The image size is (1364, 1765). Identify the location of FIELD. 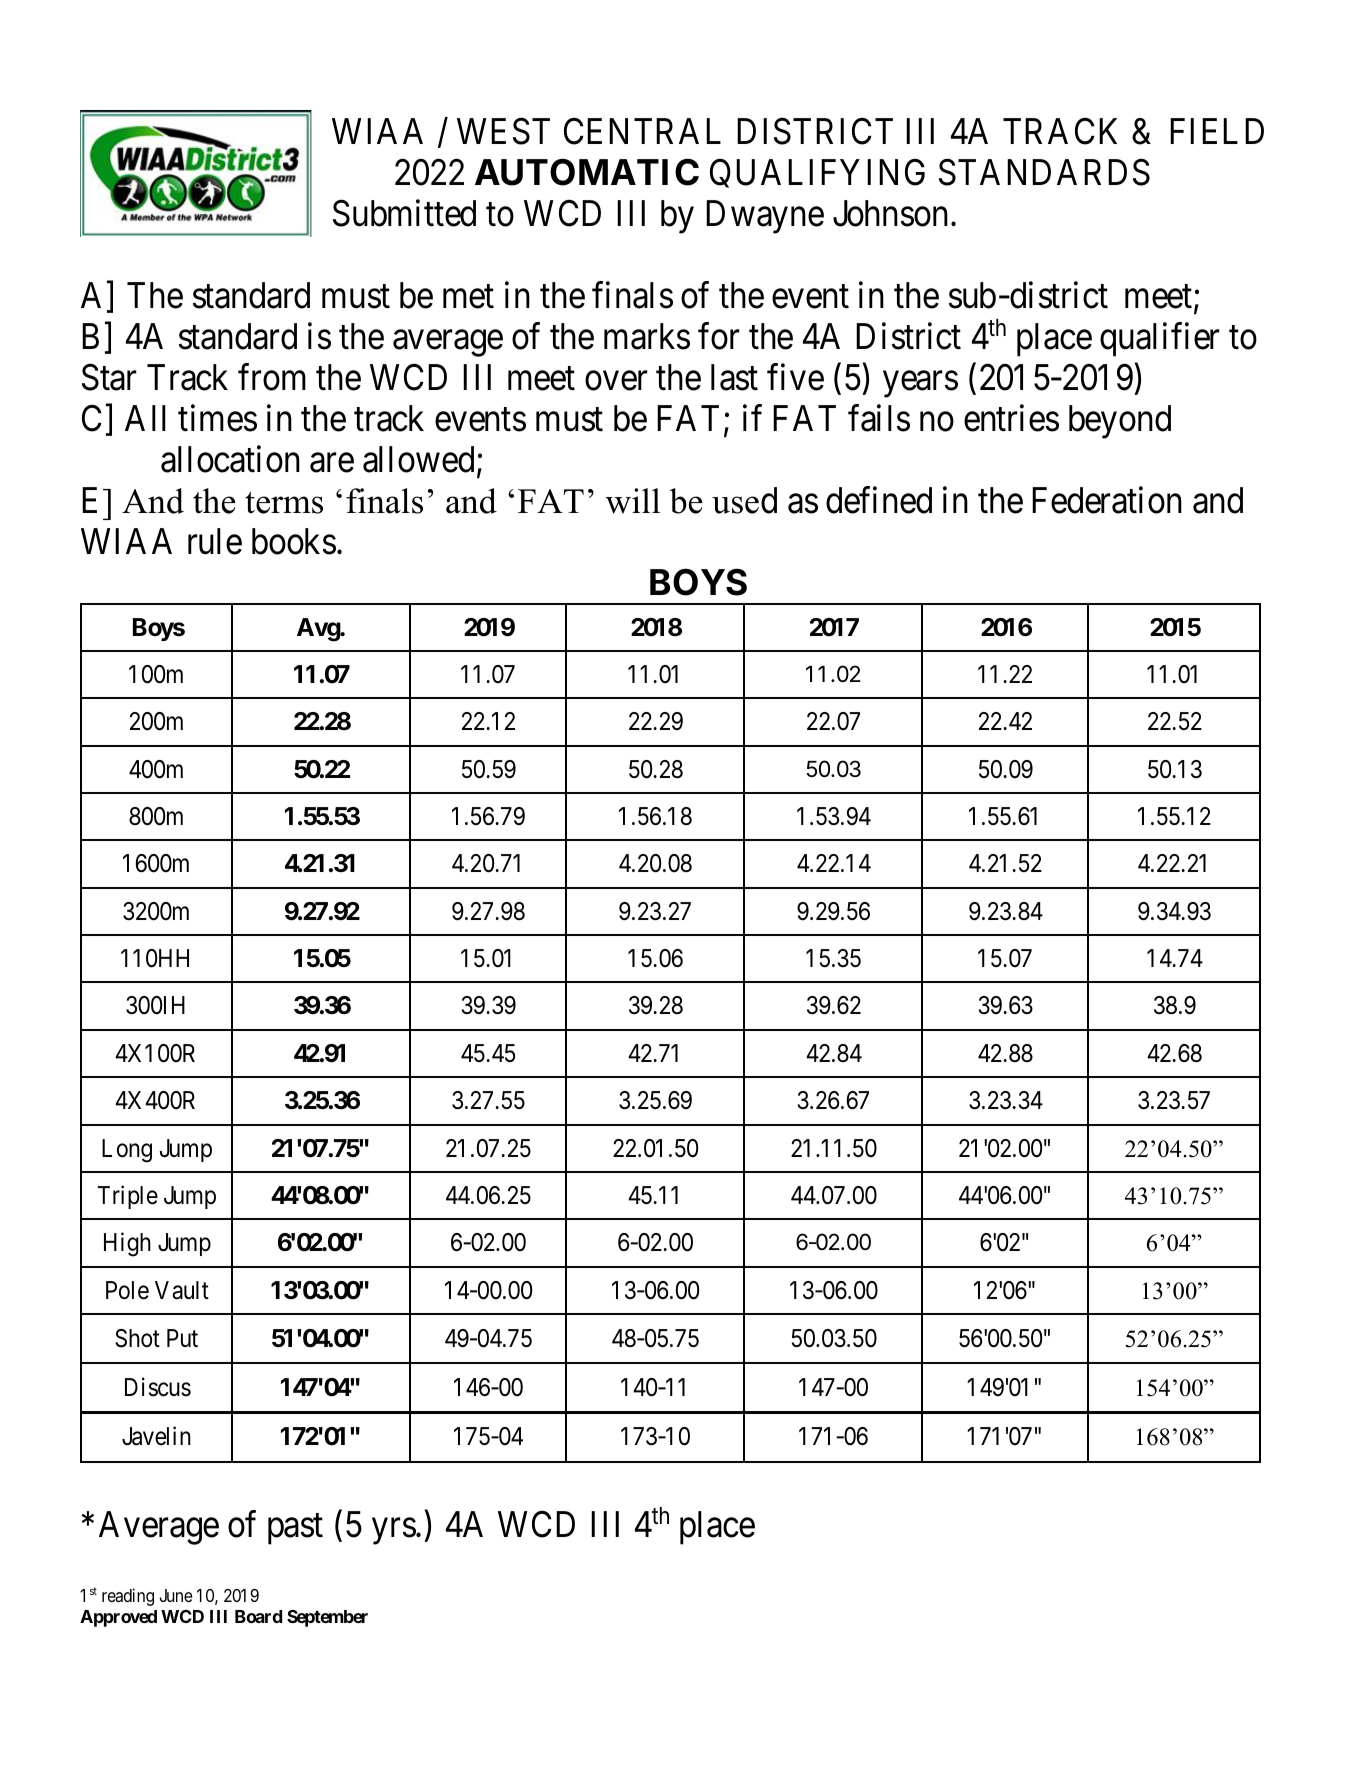
(1217, 131).
